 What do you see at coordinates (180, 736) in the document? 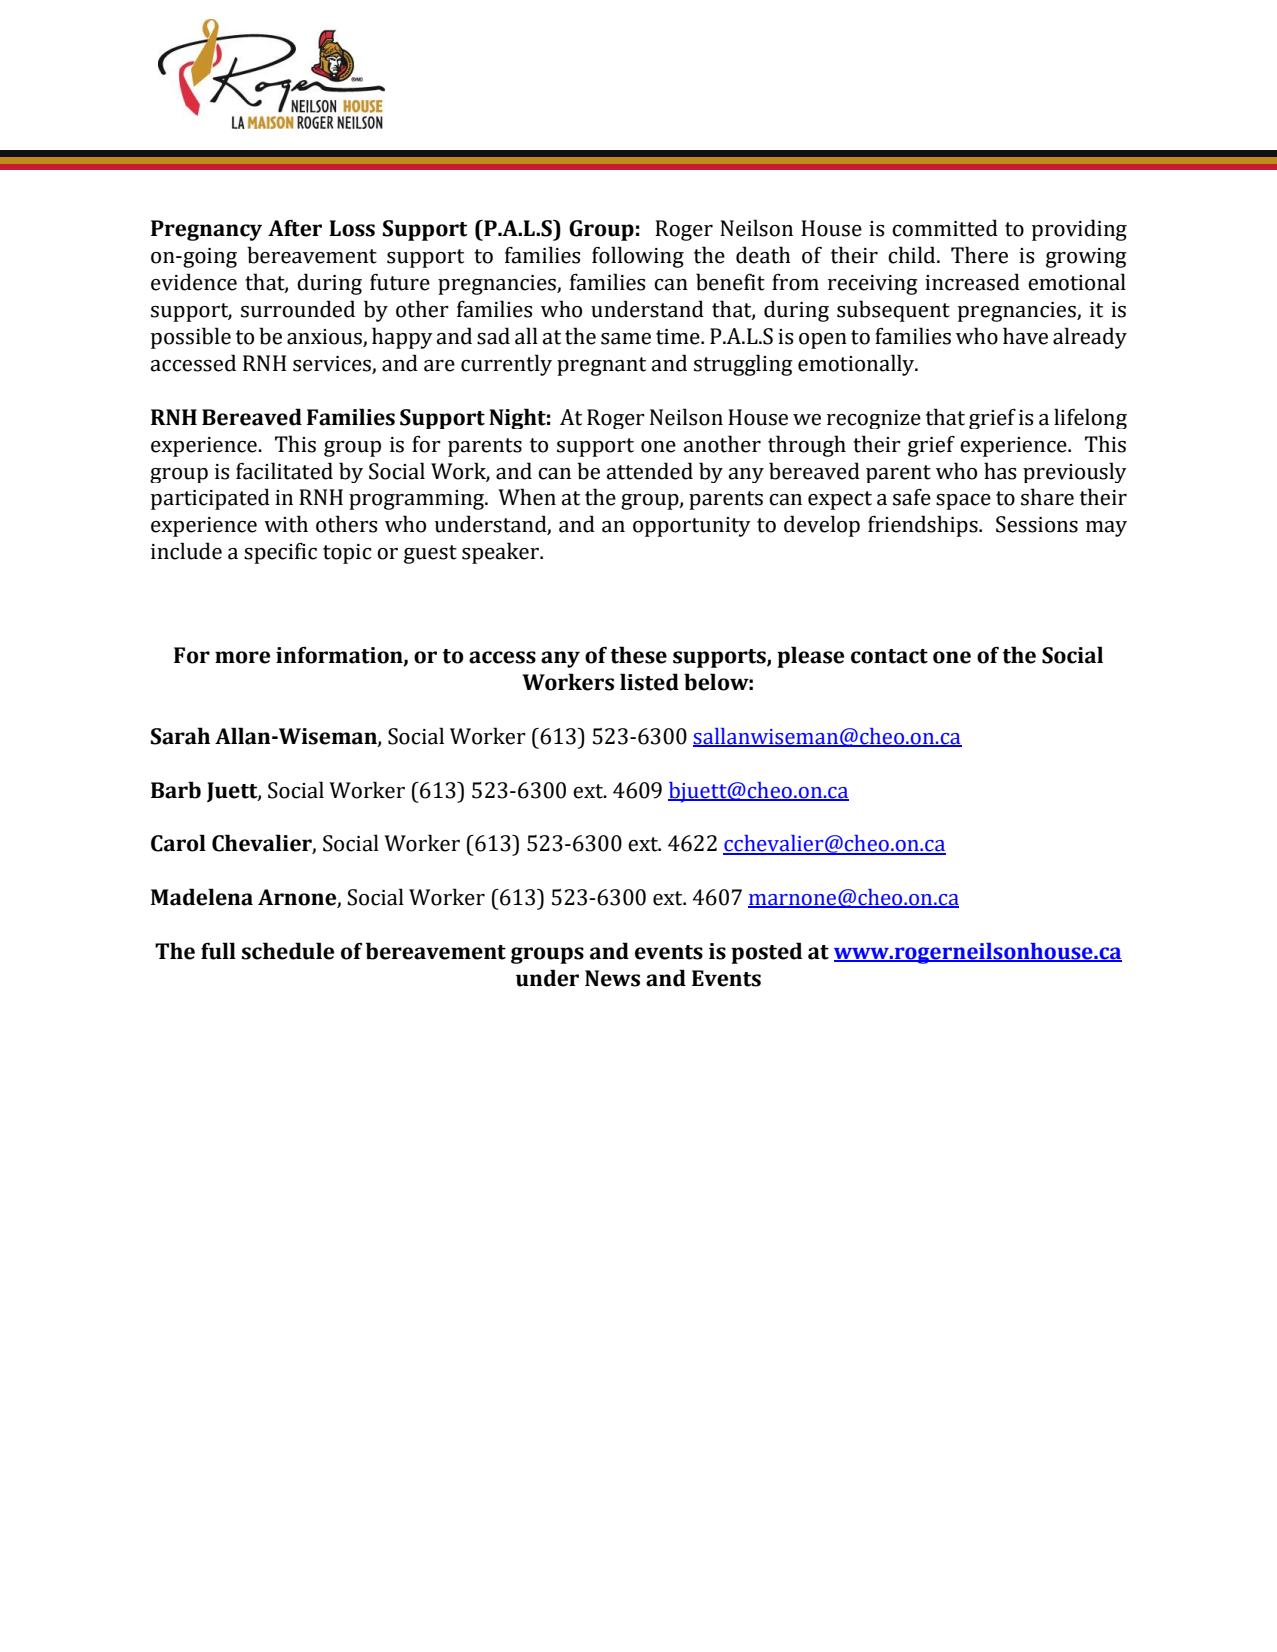
I see `Sarah` at bounding box center [180, 736].
